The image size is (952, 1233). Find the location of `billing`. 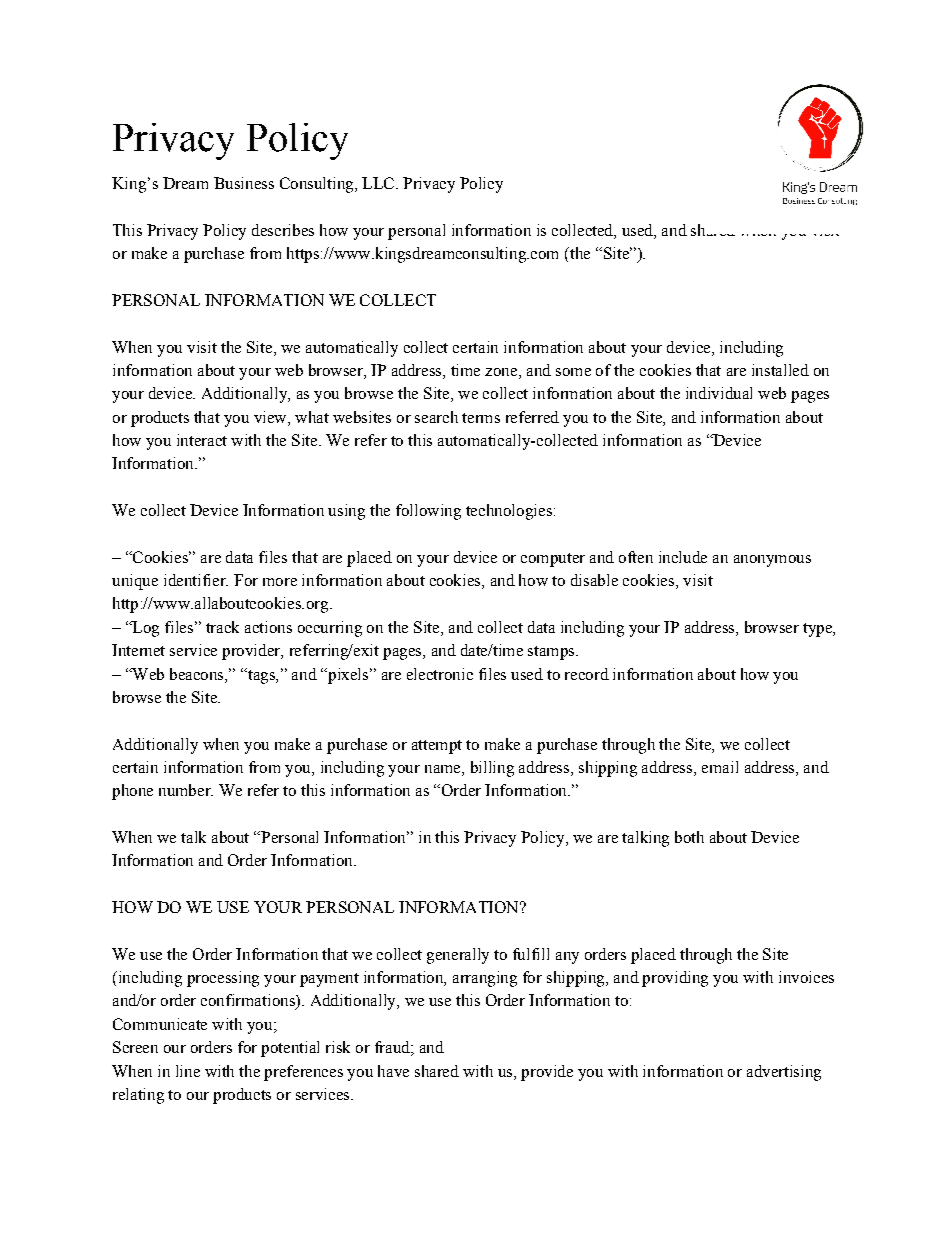

billing is located at coordinates (492, 769).
